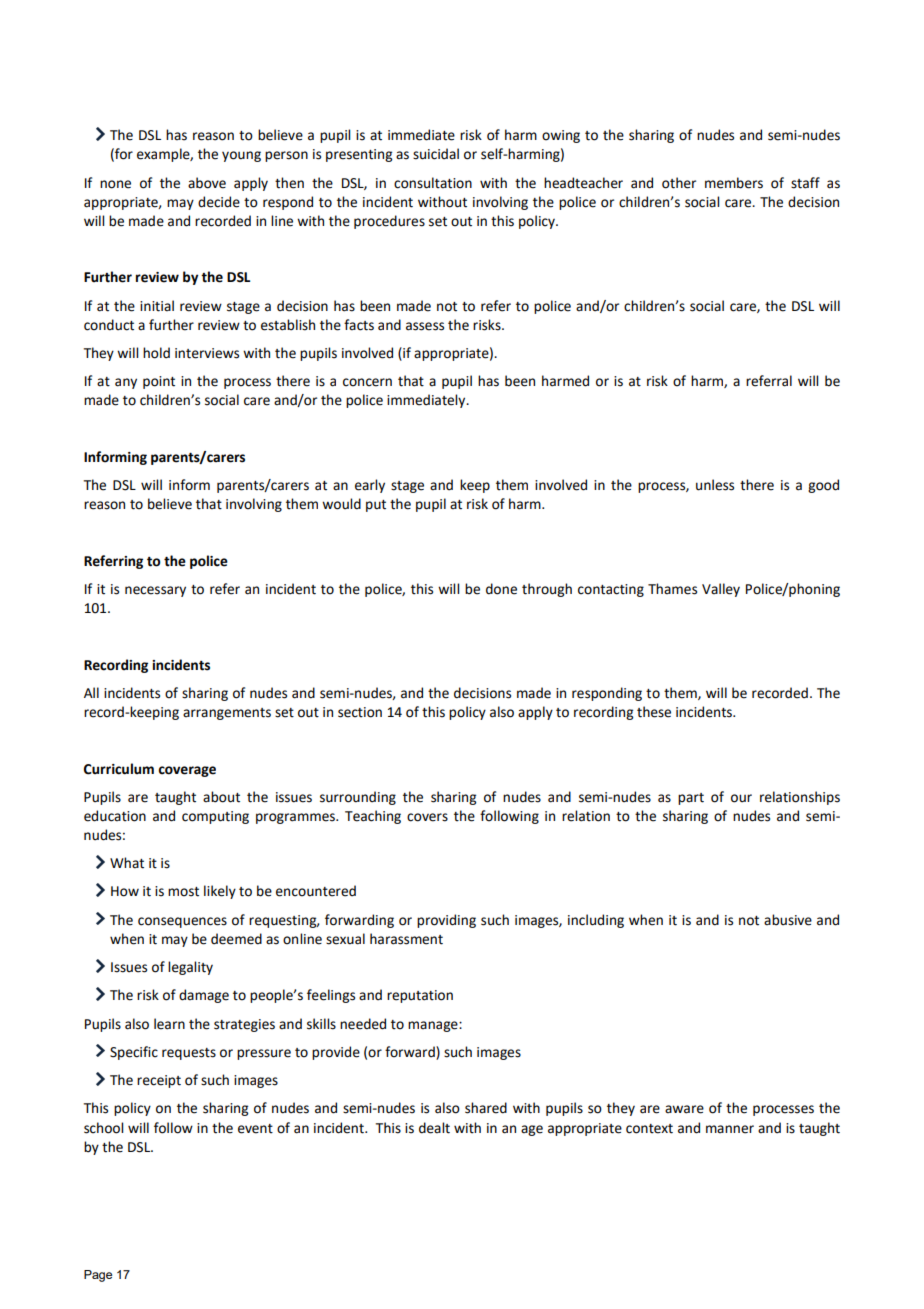  What do you see at coordinates (741, 798) in the image?
I see `our` at bounding box center [741, 798].
